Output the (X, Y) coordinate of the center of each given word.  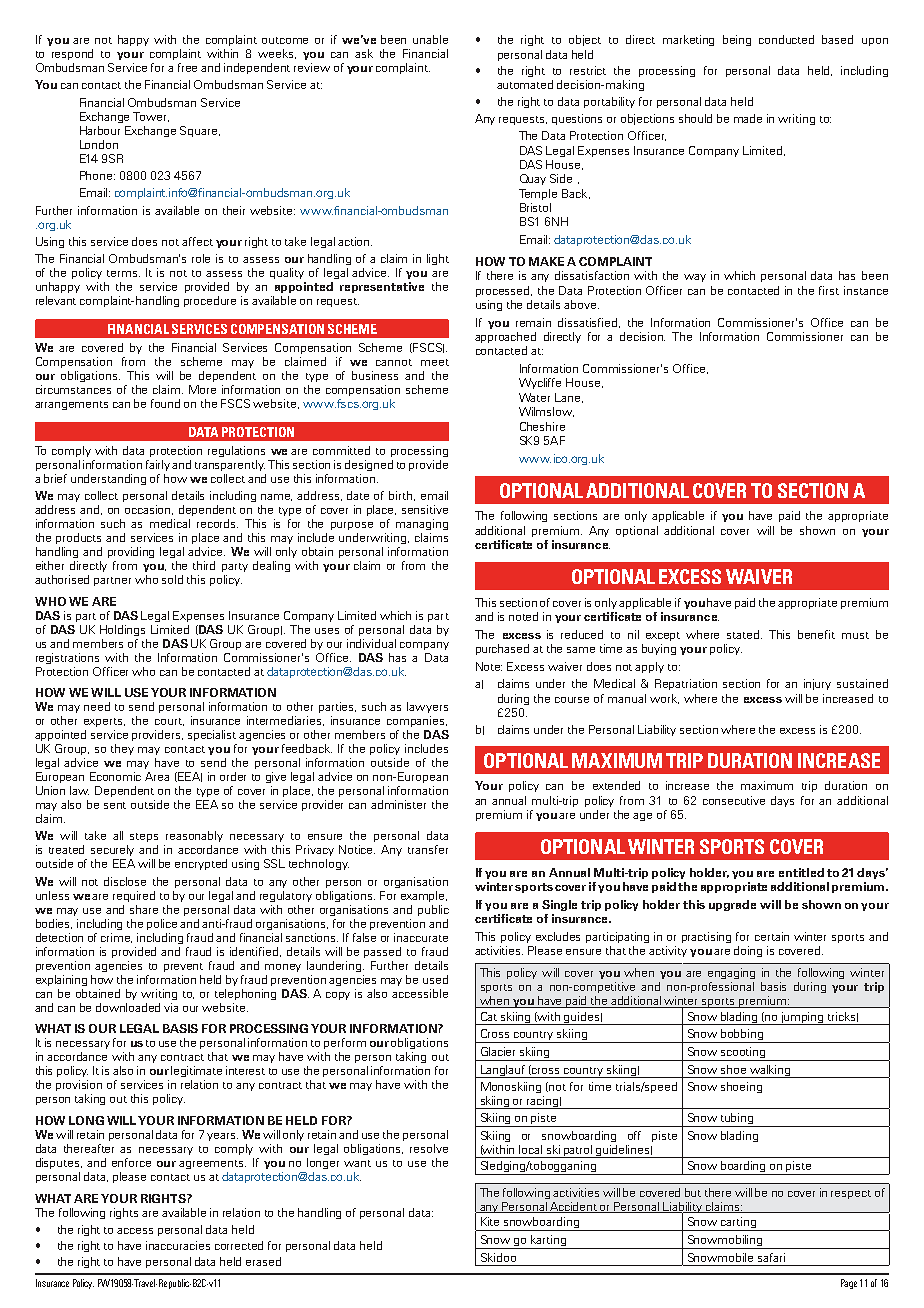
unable (430, 39)
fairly (159, 465)
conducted (786, 39)
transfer (428, 849)
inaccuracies (178, 1245)
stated (744, 634)
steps (144, 837)
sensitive (425, 509)
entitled (801, 872)
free (187, 67)
